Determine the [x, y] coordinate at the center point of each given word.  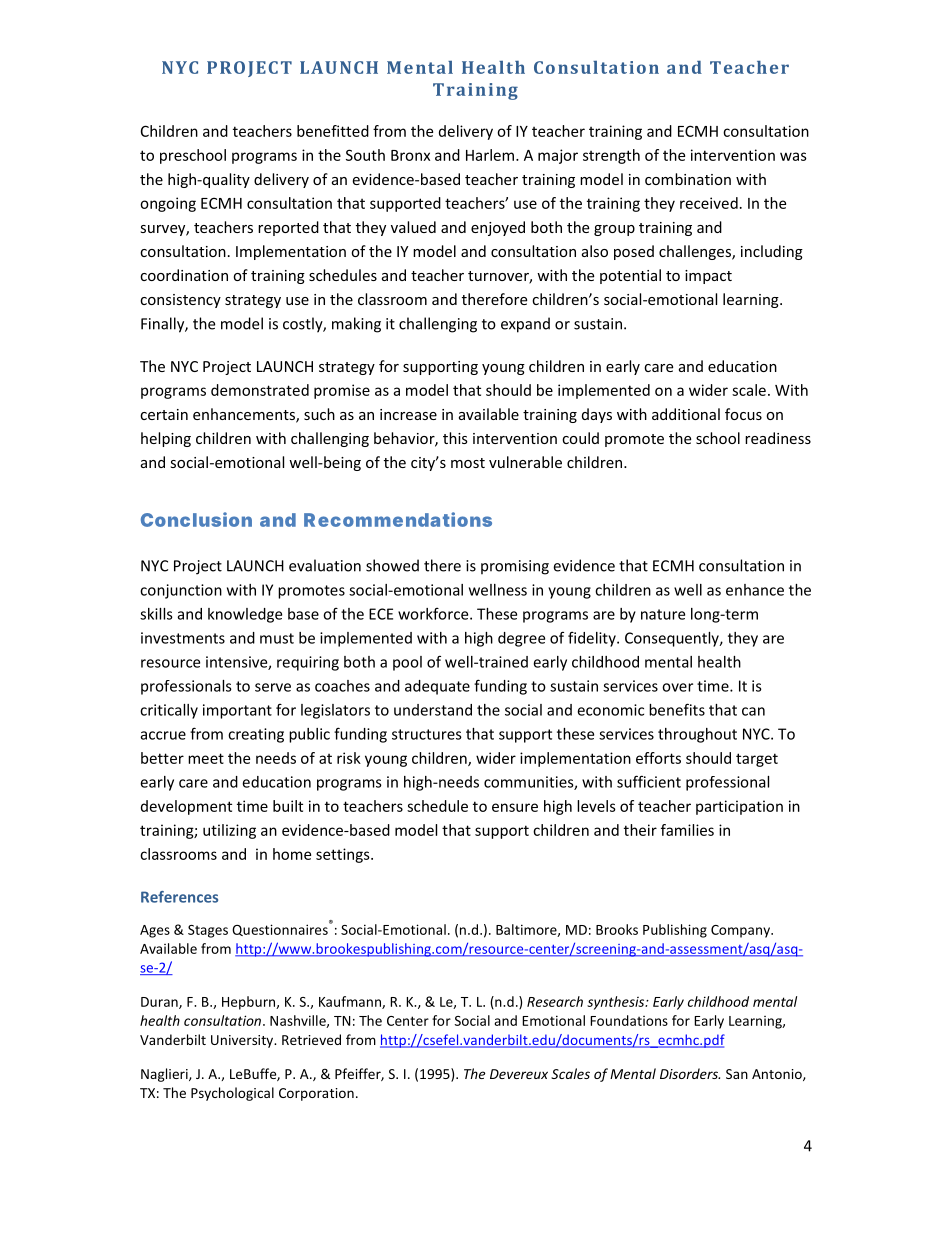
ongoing [168, 204]
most [468, 463]
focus [743, 414]
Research [555, 1001]
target [757, 760]
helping [166, 439]
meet [206, 758]
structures [427, 734]
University [243, 1041]
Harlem [490, 155]
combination [688, 179]
